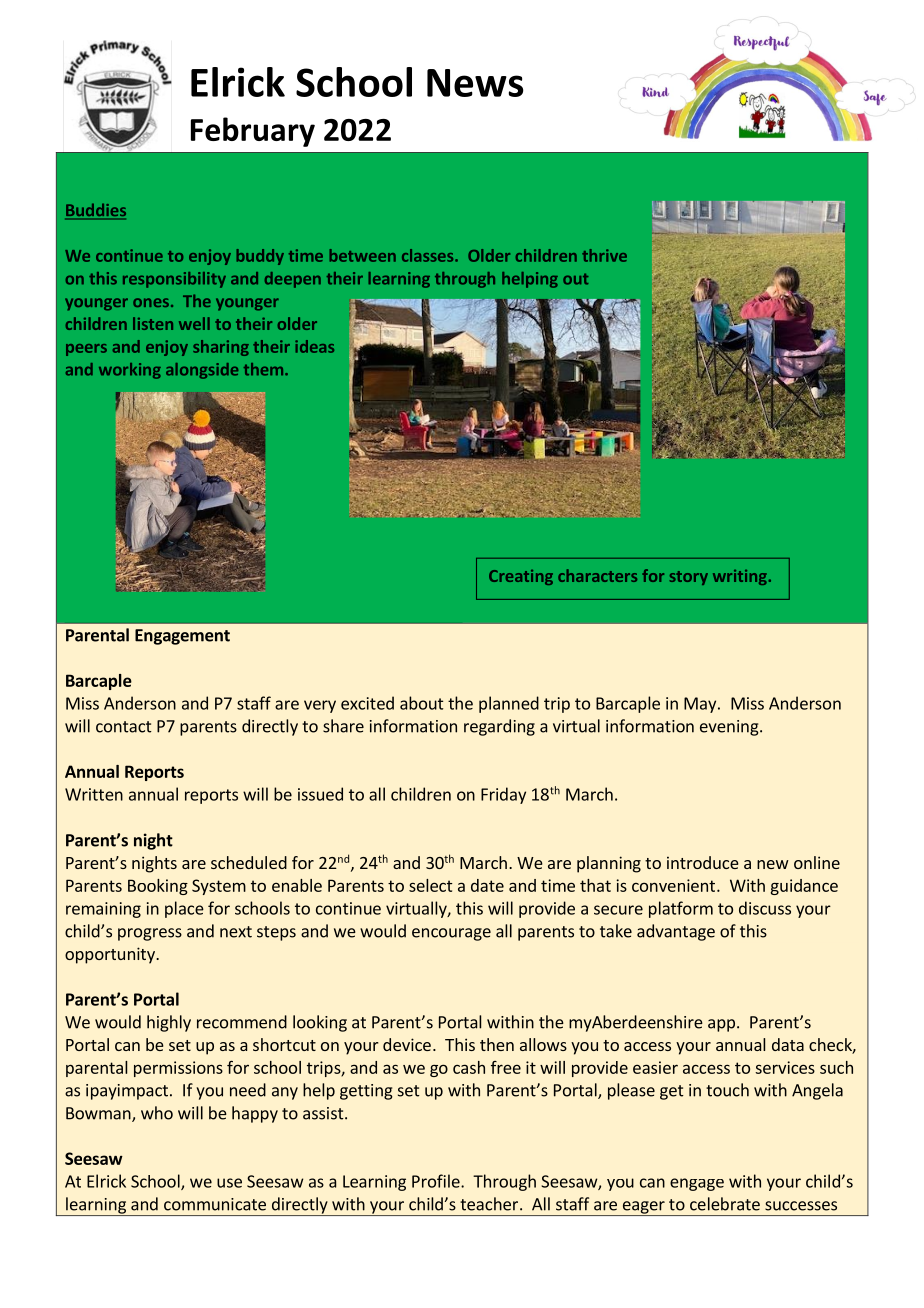  I want to click on News, so click(475, 83).
